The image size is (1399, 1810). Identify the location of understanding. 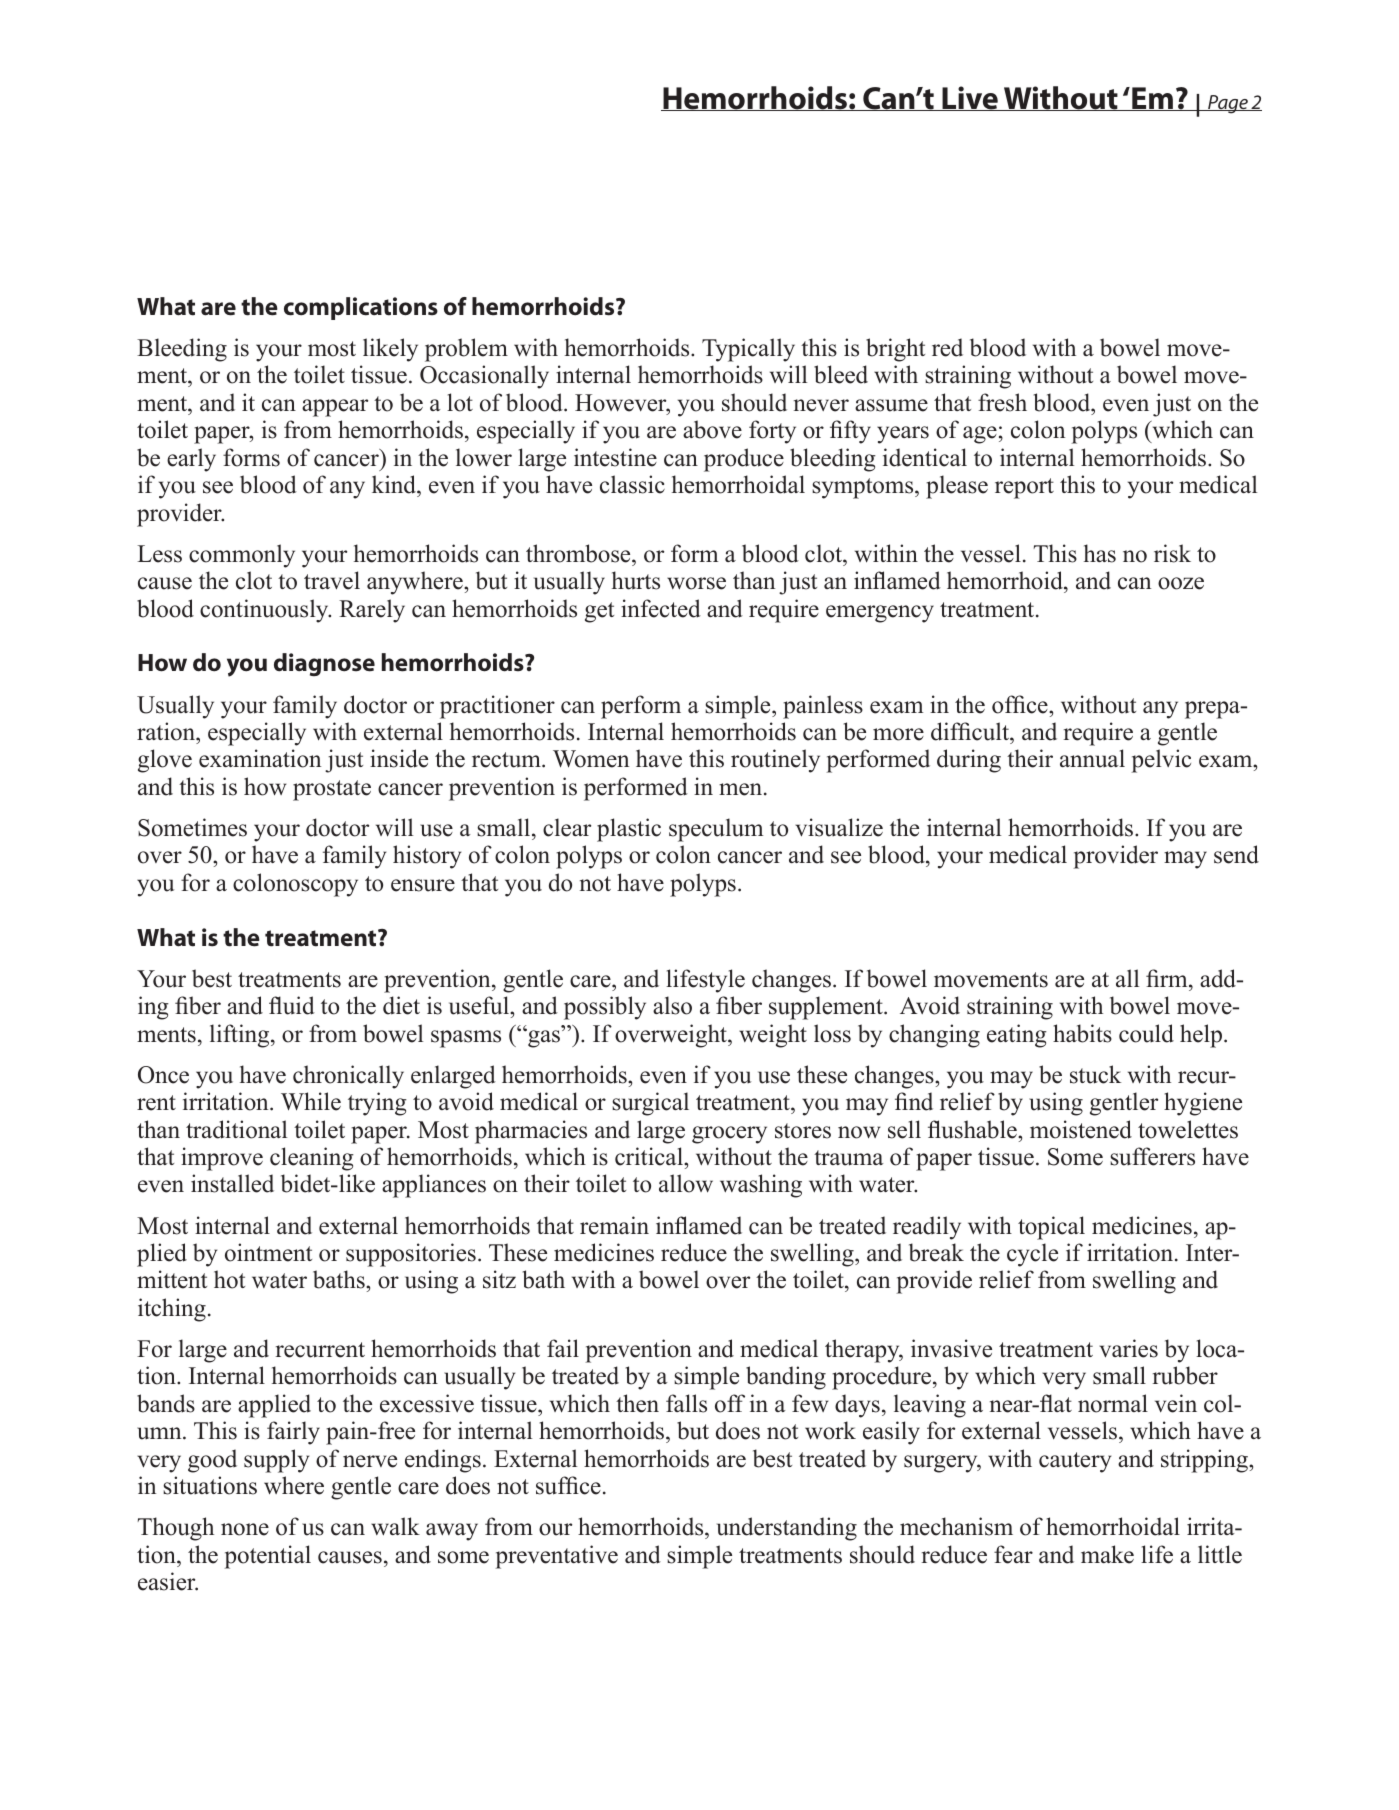
(787, 1529).
